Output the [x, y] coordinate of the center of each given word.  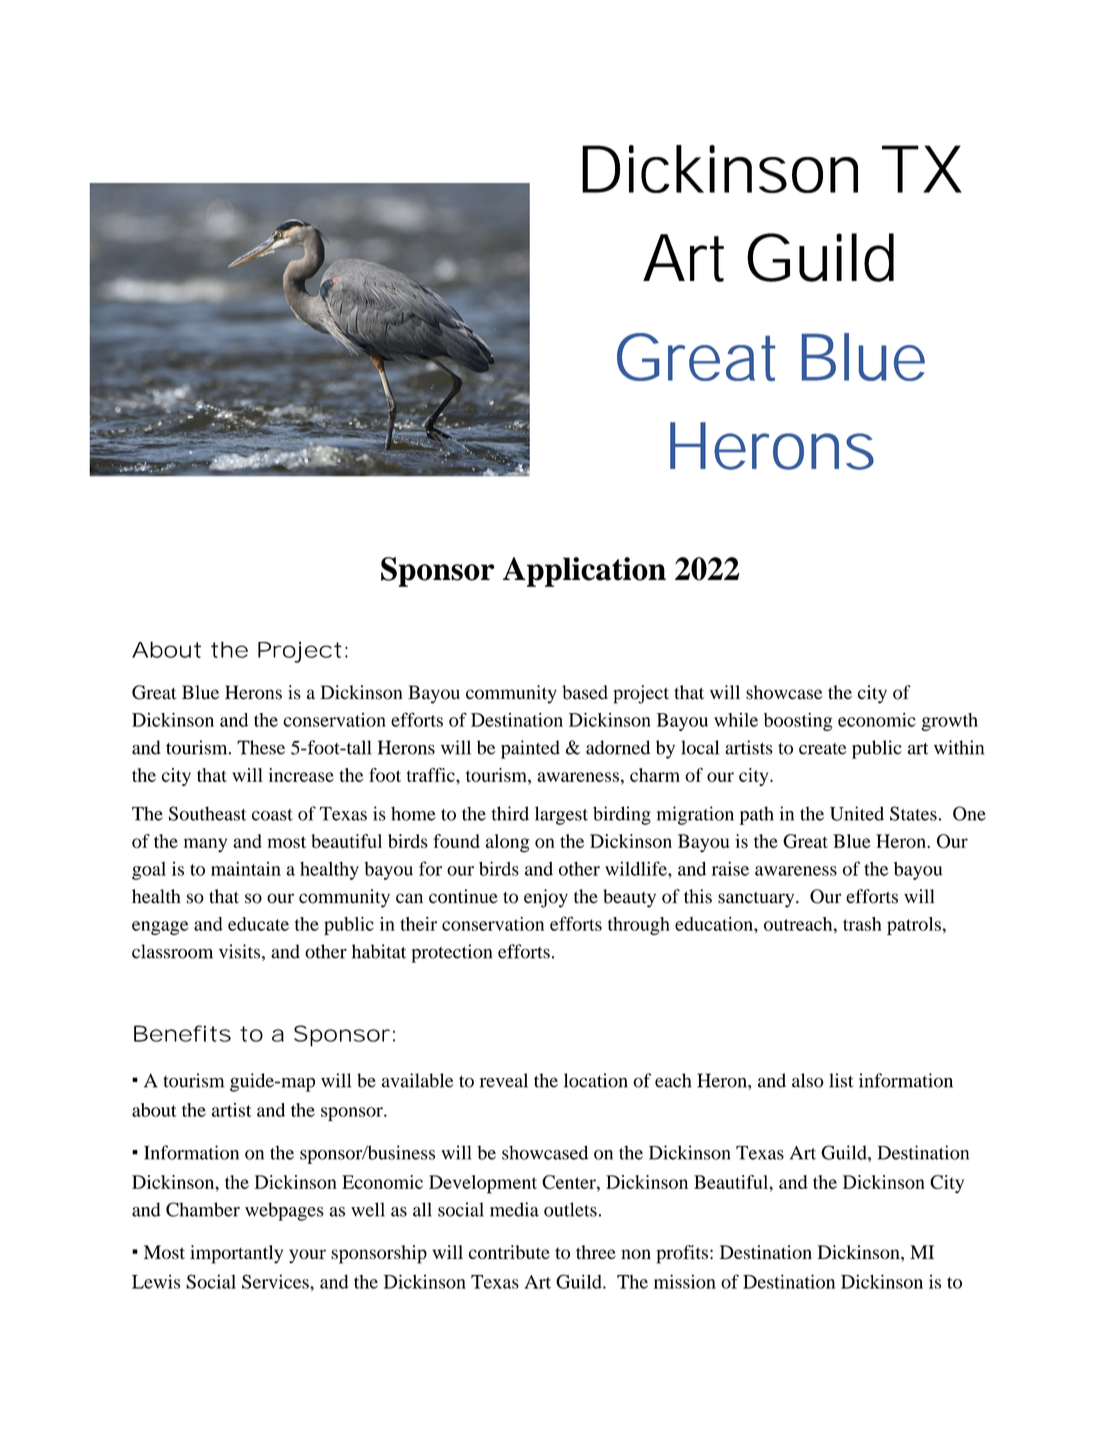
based [585, 692]
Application [584, 572]
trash [862, 924]
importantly [236, 1254]
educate [258, 924]
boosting [798, 722]
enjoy [546, 898]
